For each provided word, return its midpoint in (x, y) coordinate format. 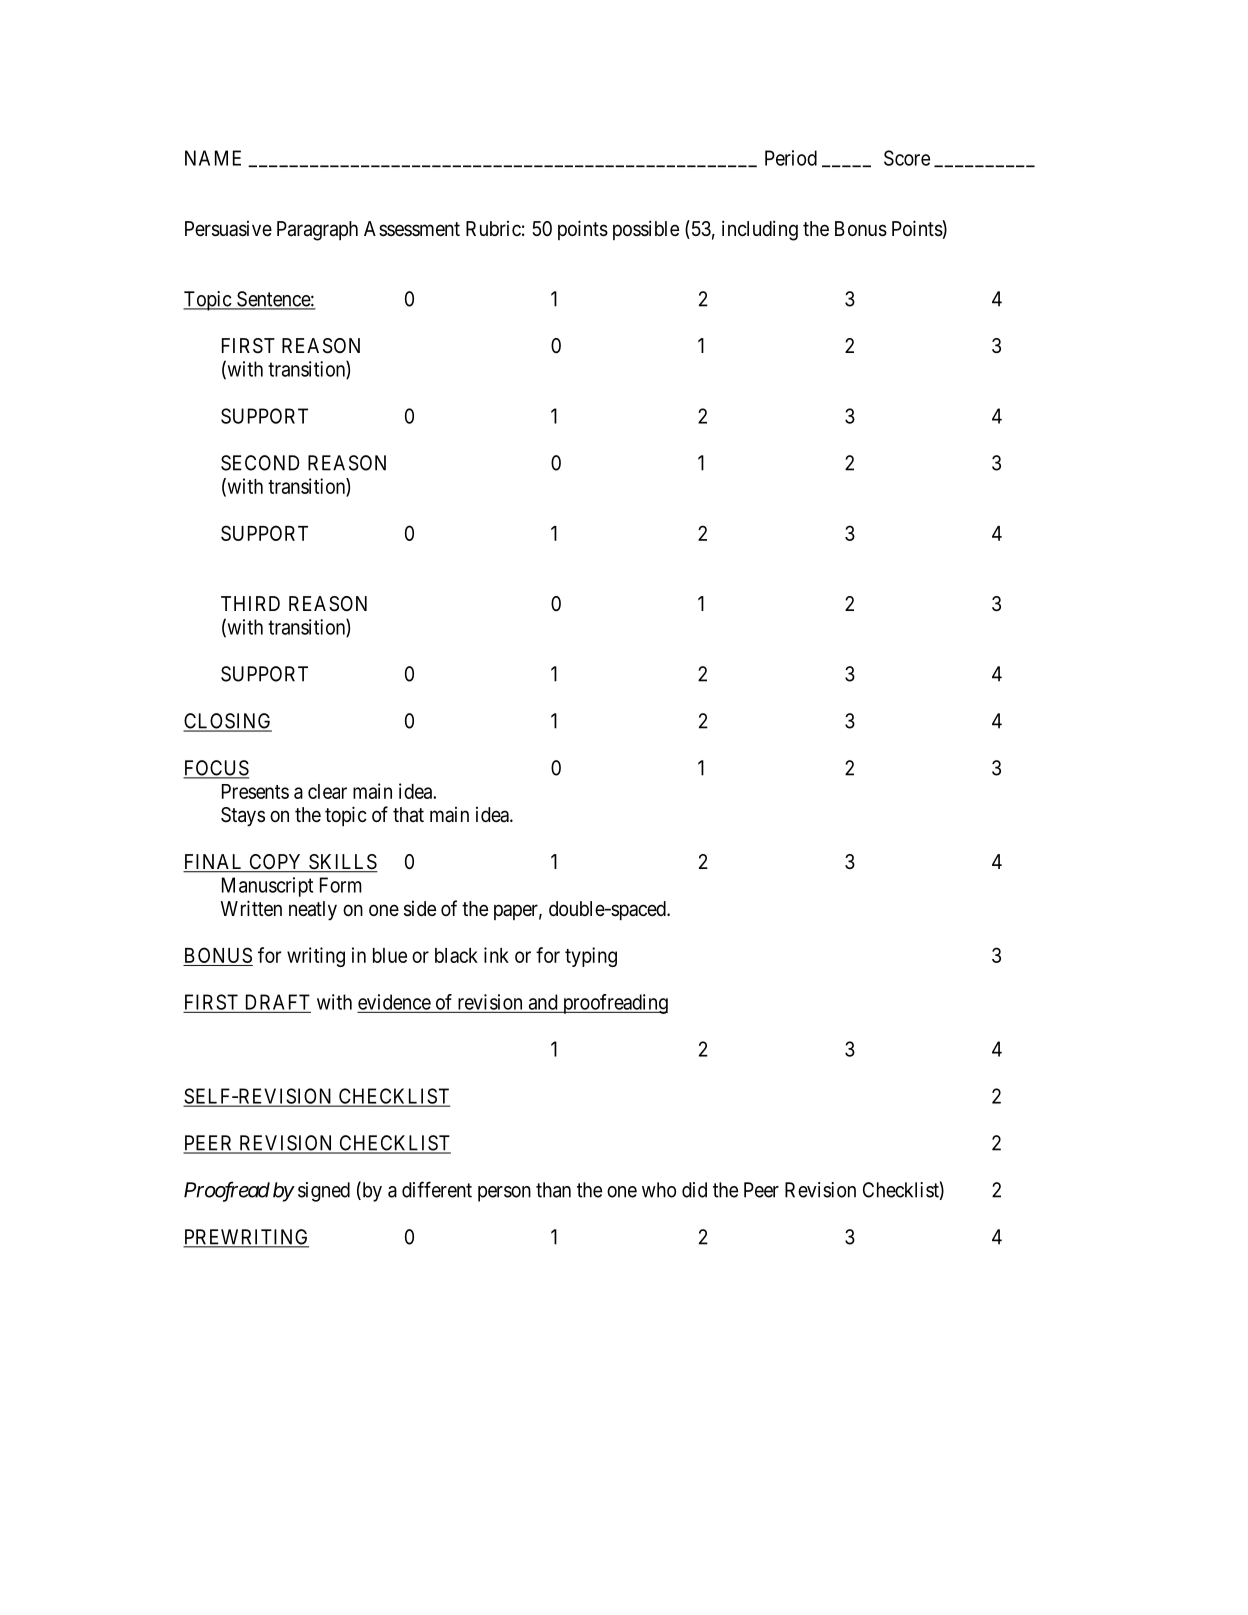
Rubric (493, 228)
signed (324, 1192)
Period (791, 158)
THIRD (250, 603)
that (408, 815)
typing (591, 957)
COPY (276, 863)
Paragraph (317, 231)
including (760, 230)
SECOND (260, 463)
